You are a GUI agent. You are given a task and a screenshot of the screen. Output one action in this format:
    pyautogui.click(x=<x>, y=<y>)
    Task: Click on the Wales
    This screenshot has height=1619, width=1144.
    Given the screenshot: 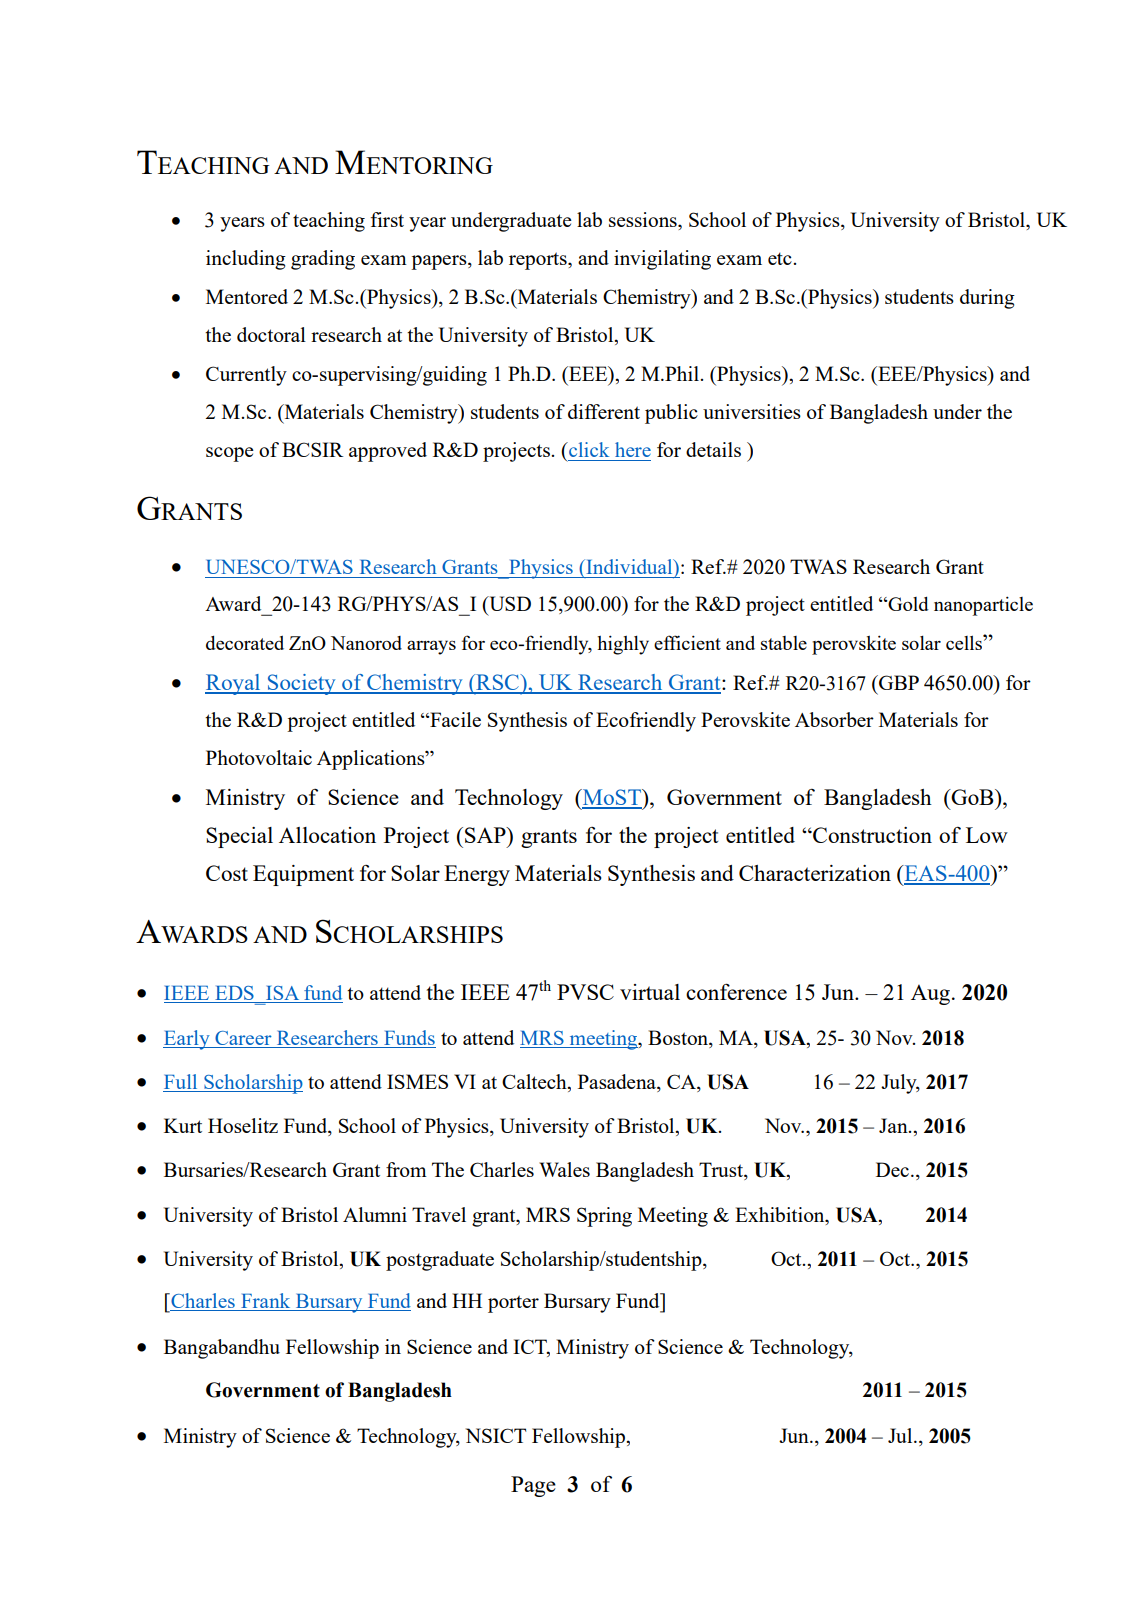 What is the action you would take?
    pyautogui.click(x=564, y=1169)
